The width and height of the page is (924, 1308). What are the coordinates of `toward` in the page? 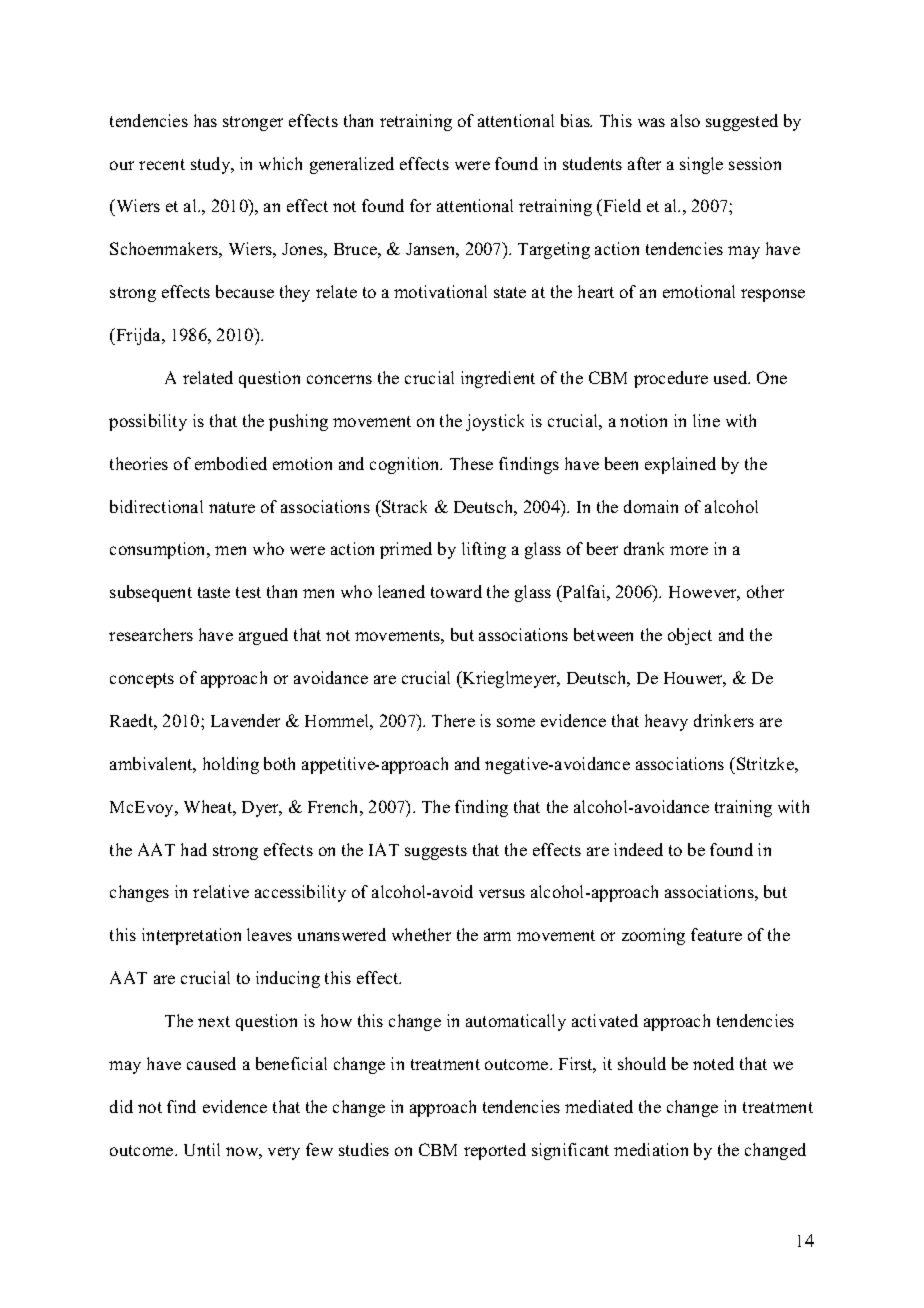 It's located at (456, 591).
